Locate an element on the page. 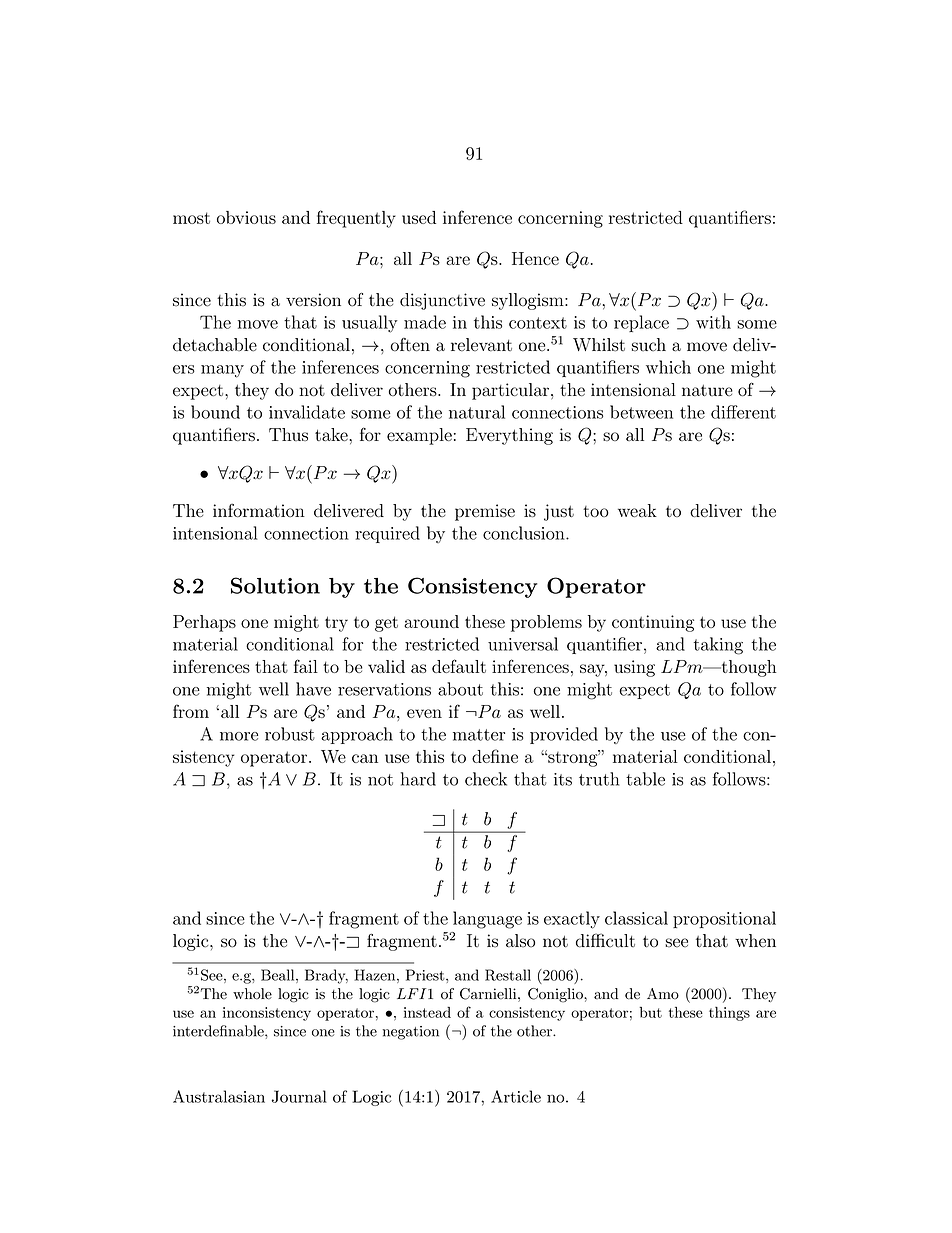  Article is located at coordinates (516, 1096).
